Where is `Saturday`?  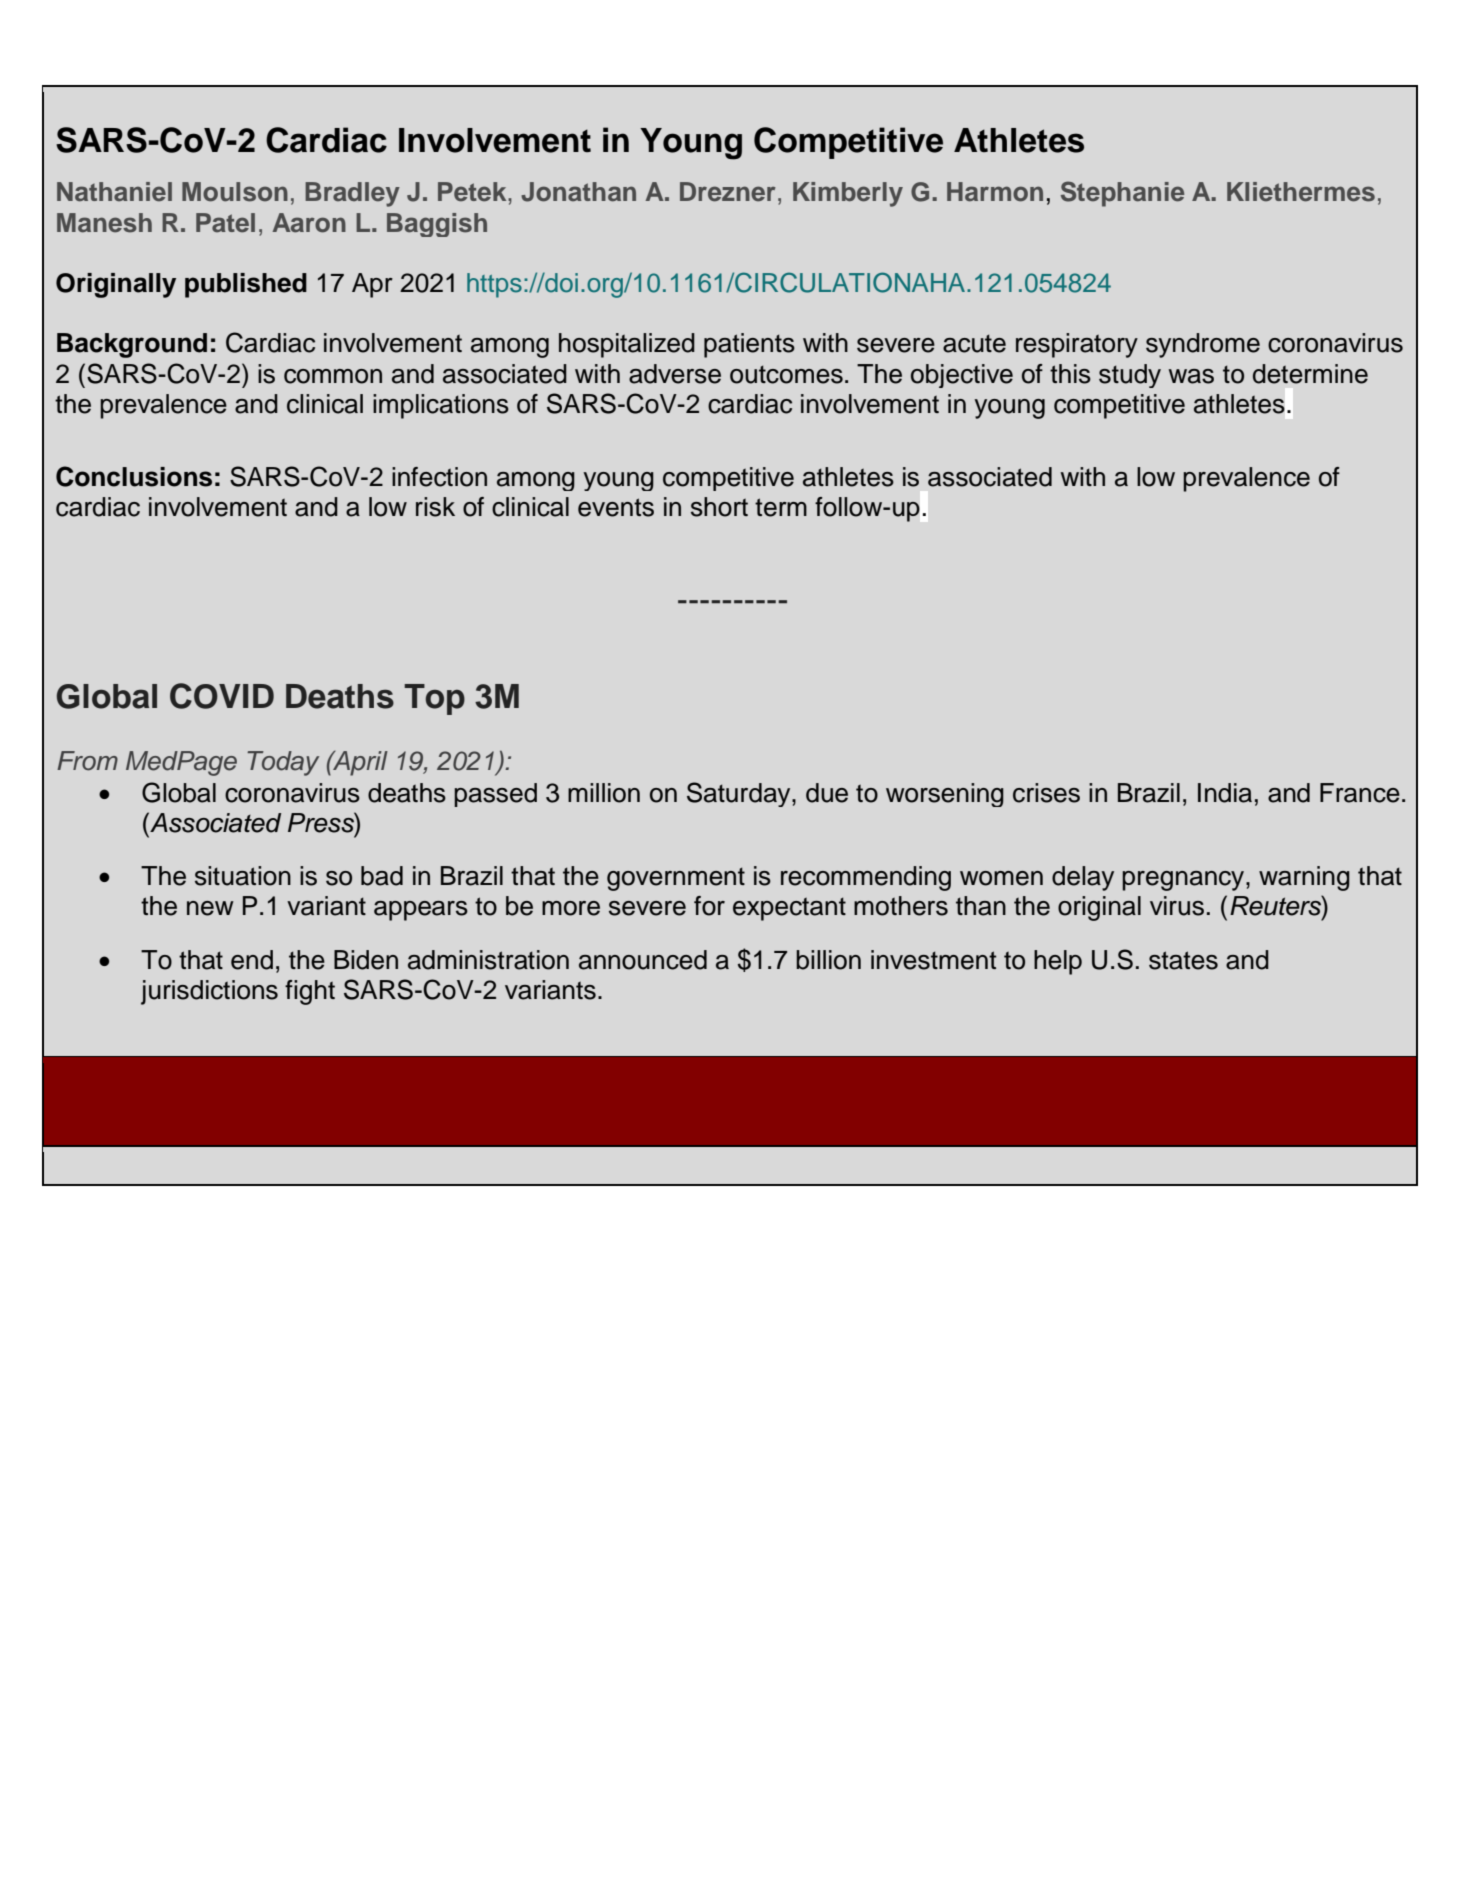 Saturday is located at coordinates (740, 794).
